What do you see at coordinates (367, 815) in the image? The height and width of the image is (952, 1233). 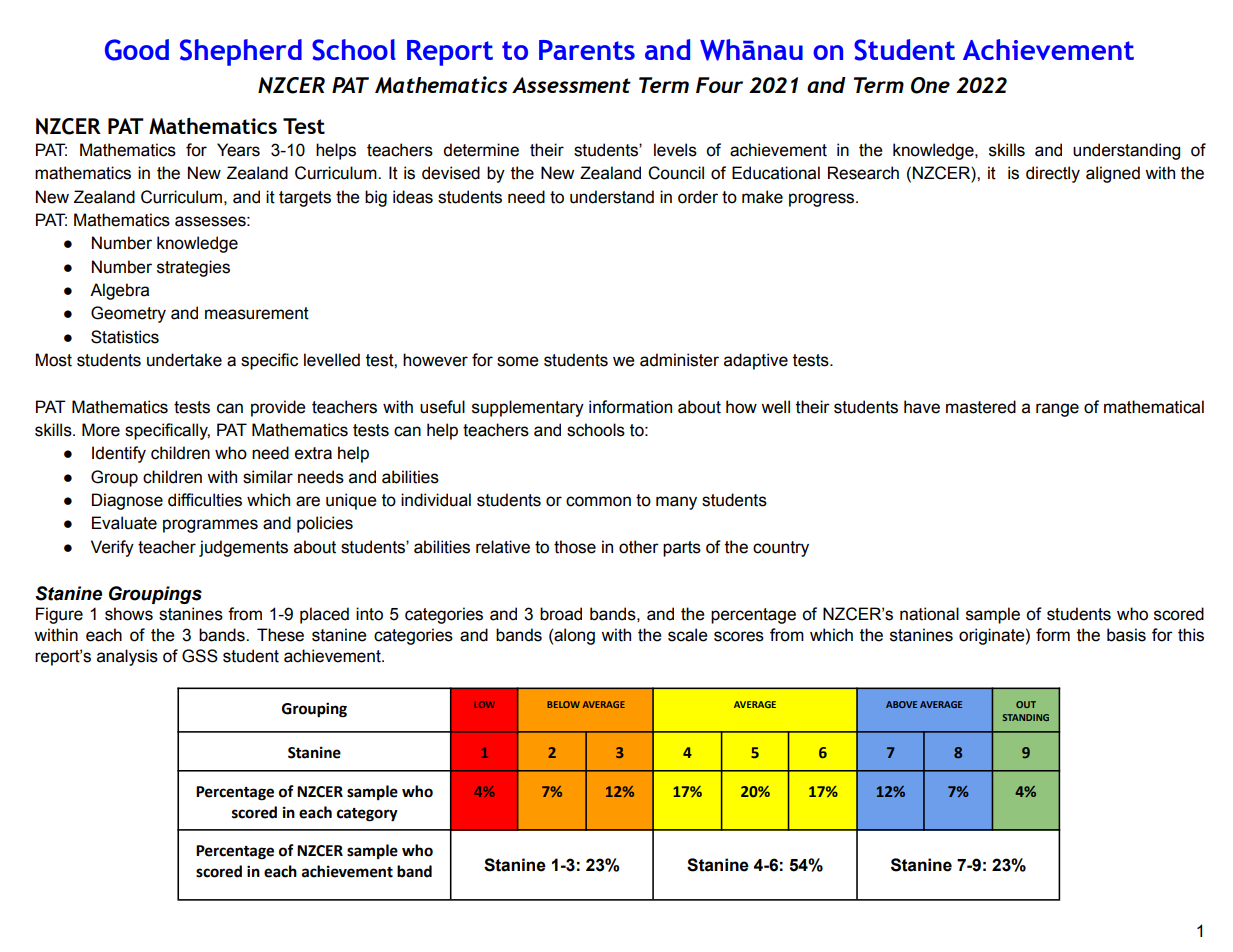 I see `category` at bounding box center [367, 815].
